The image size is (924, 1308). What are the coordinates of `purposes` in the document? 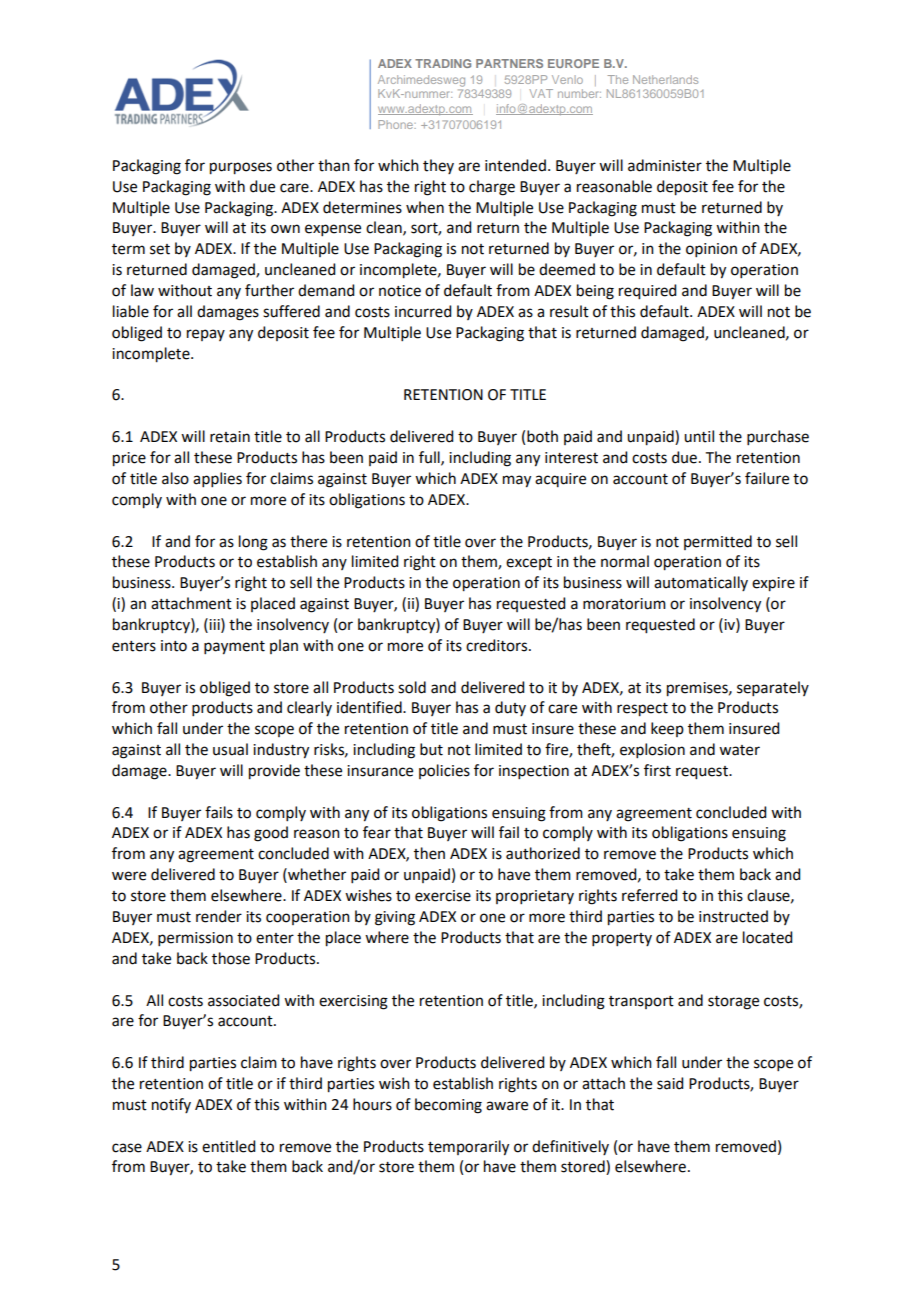 It's located at (241, 168).
